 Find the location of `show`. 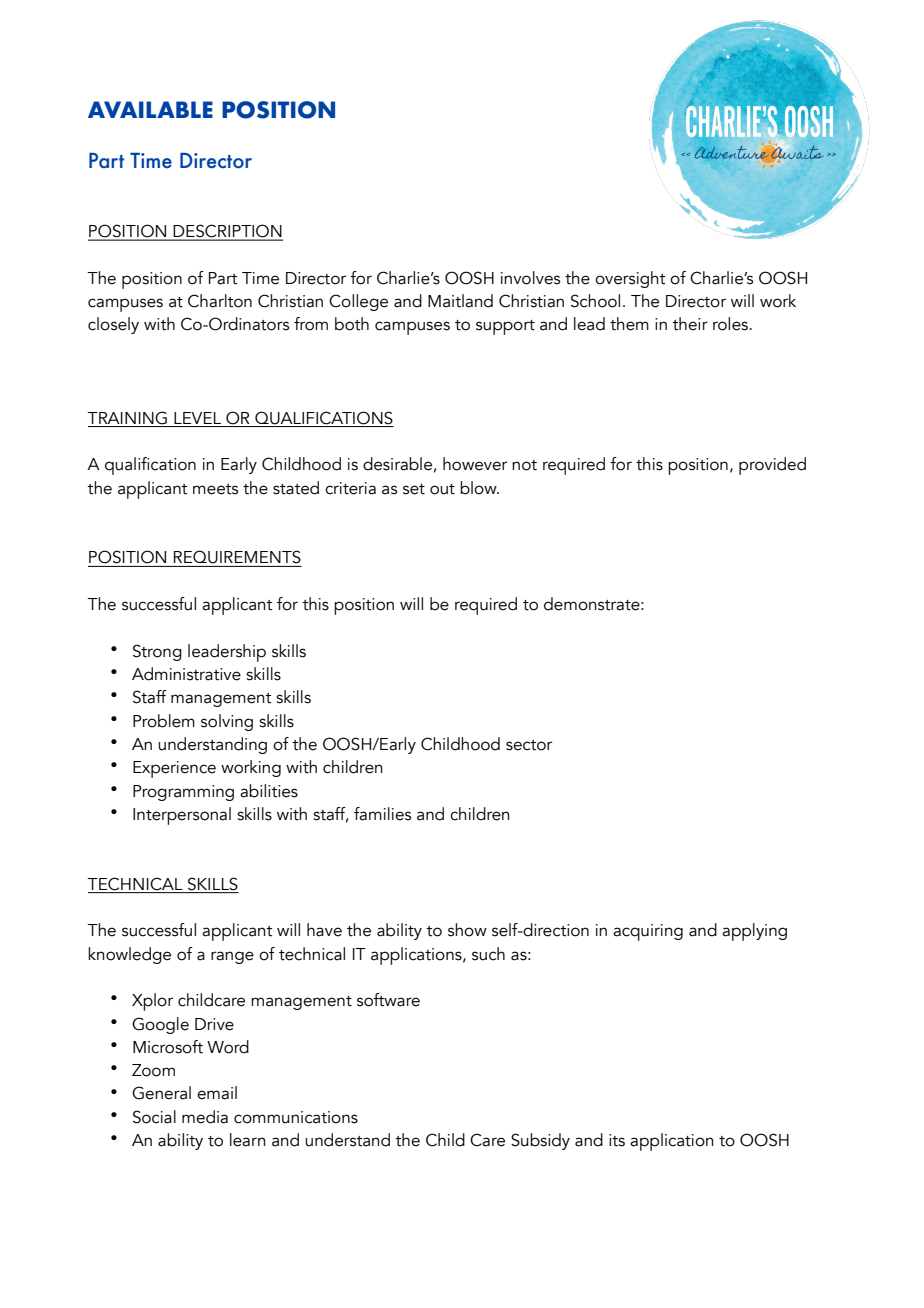

show is located at coordinates (467, 930).
